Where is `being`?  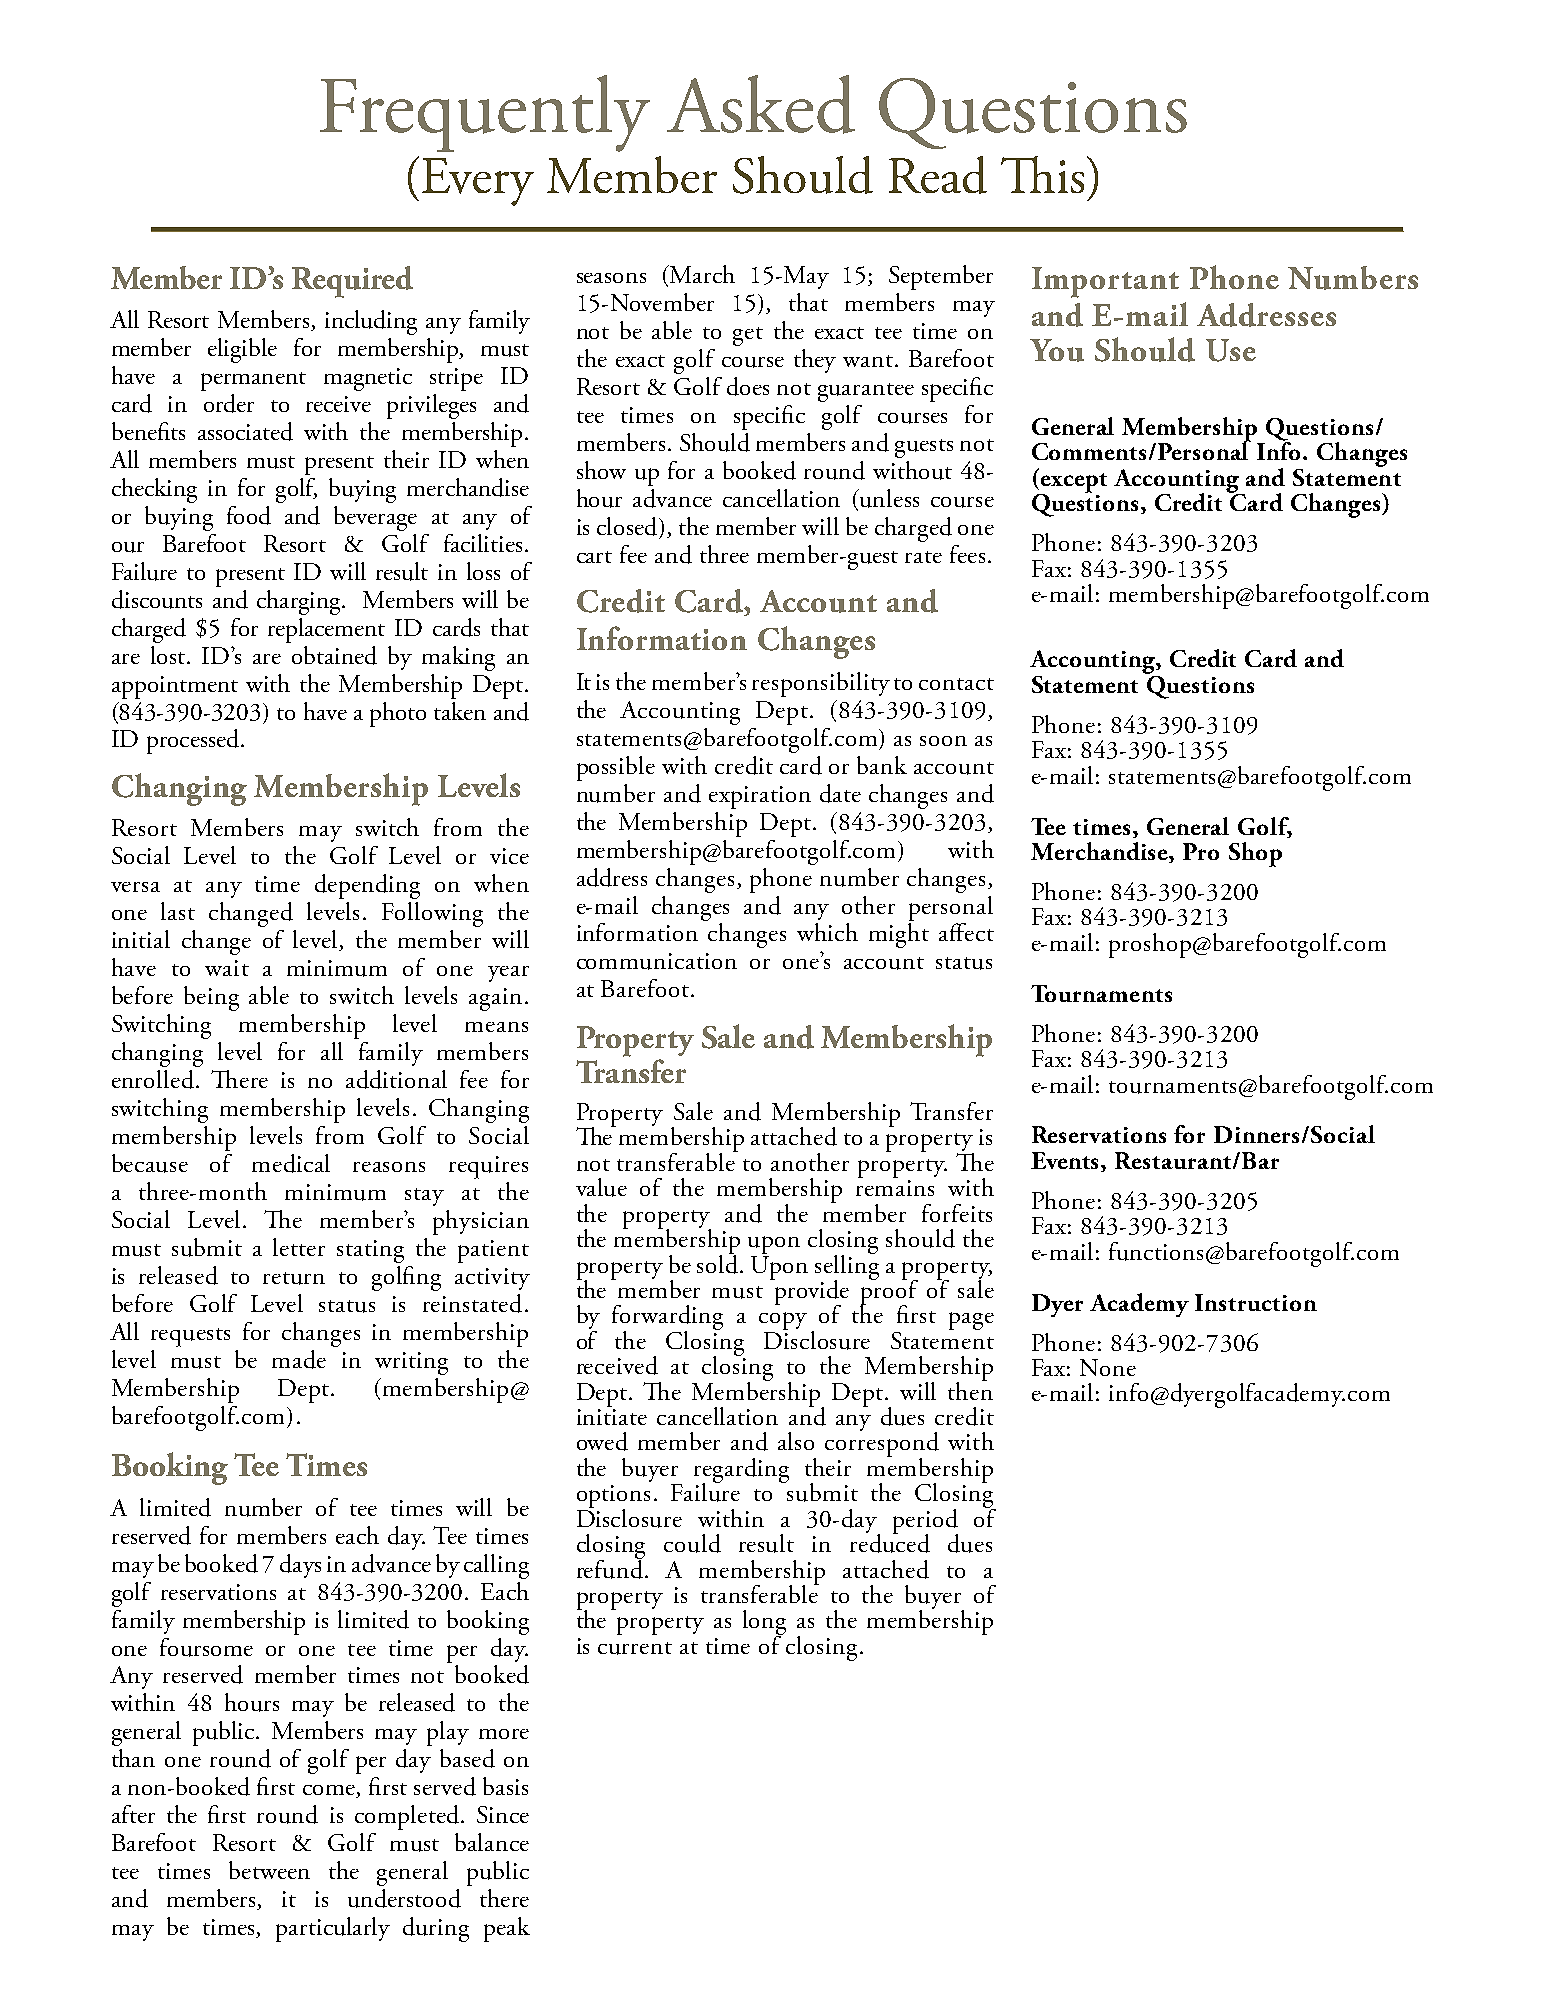
being is located at coordinates (211, 998).
